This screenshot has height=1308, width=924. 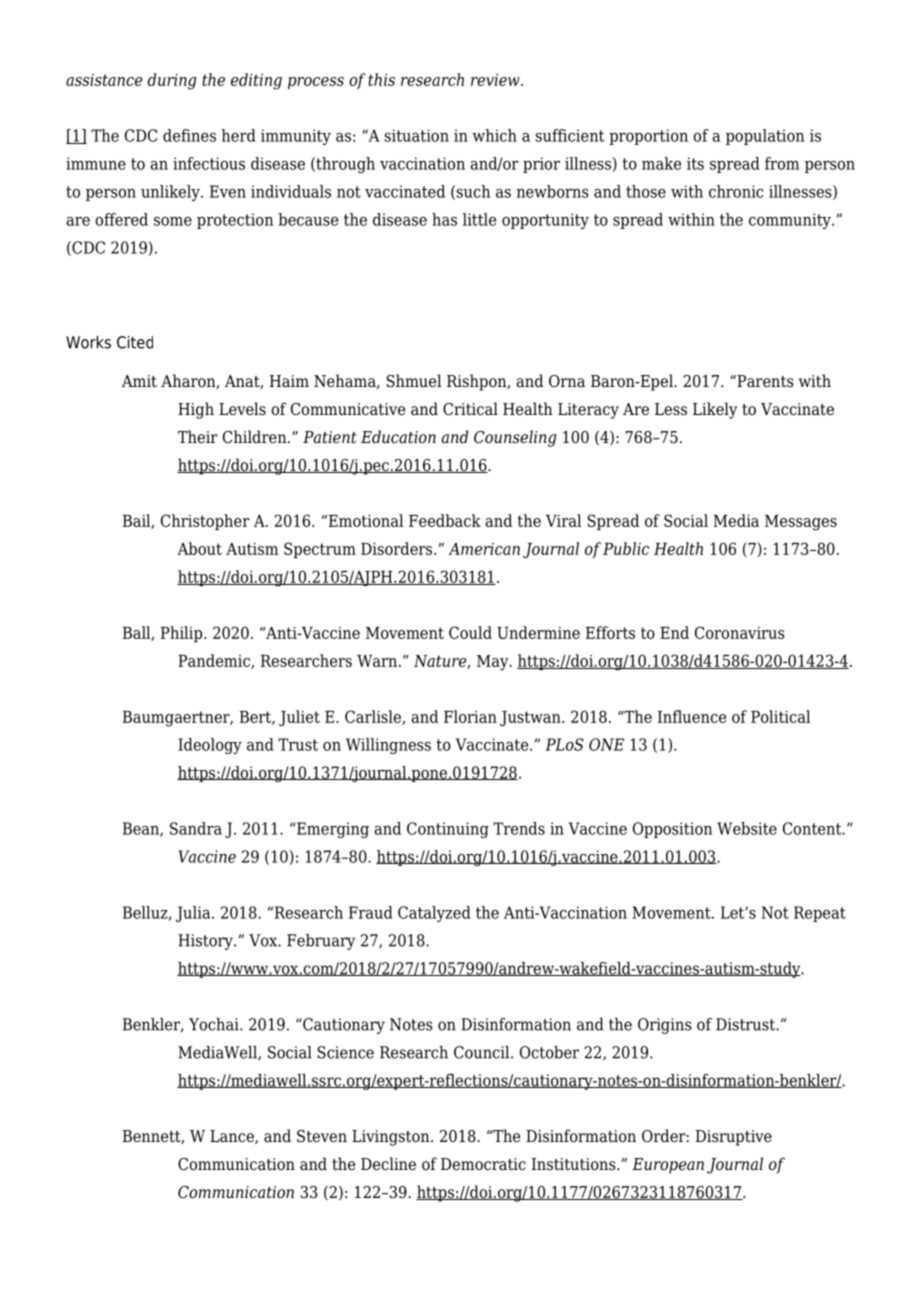 I want to click on population, so click(x=765, y=137).
